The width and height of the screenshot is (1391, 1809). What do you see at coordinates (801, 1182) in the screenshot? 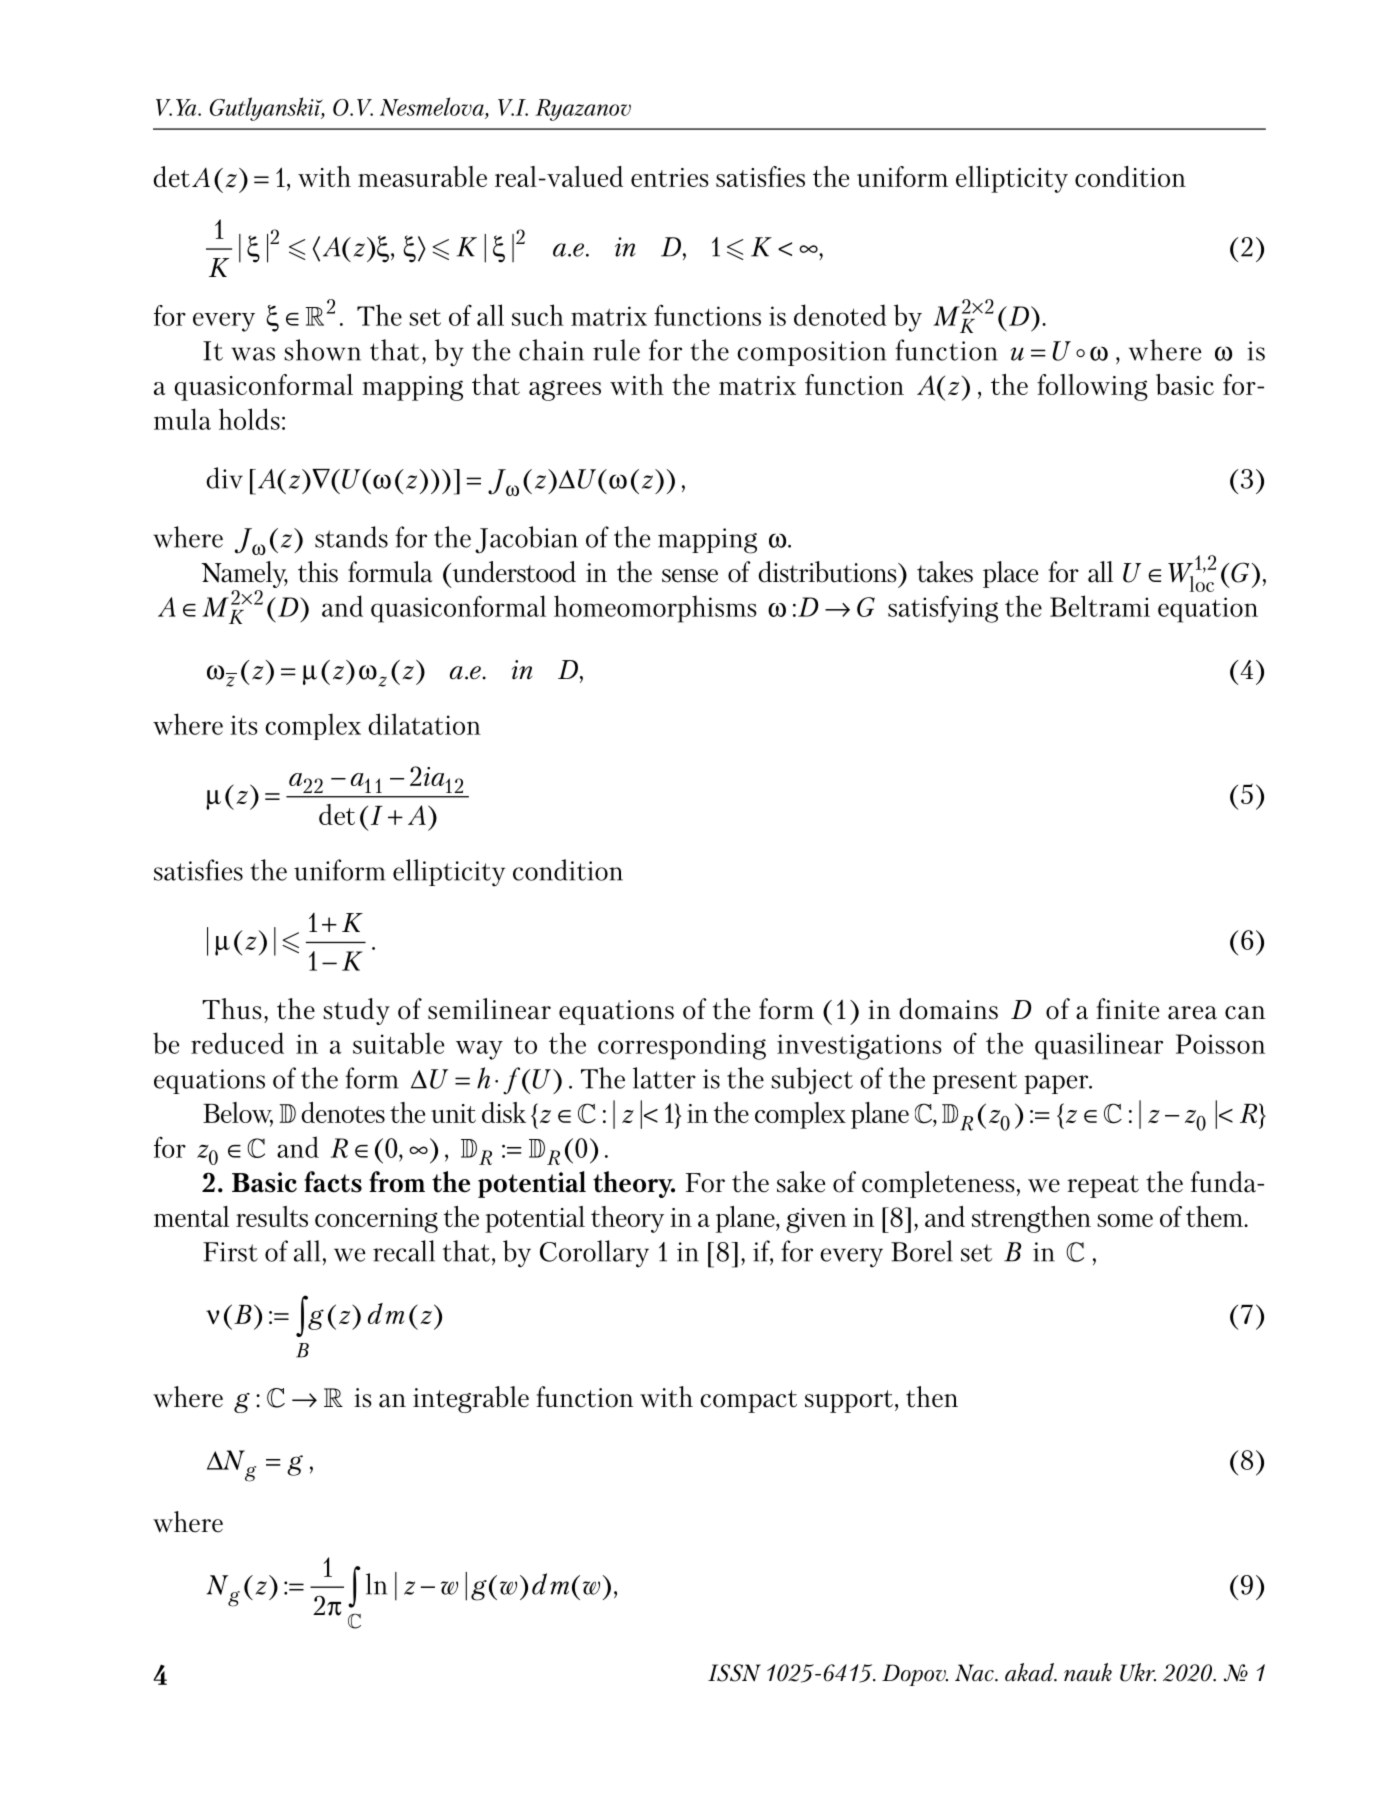
I see `sake` at bounding box center [801, 1182].
